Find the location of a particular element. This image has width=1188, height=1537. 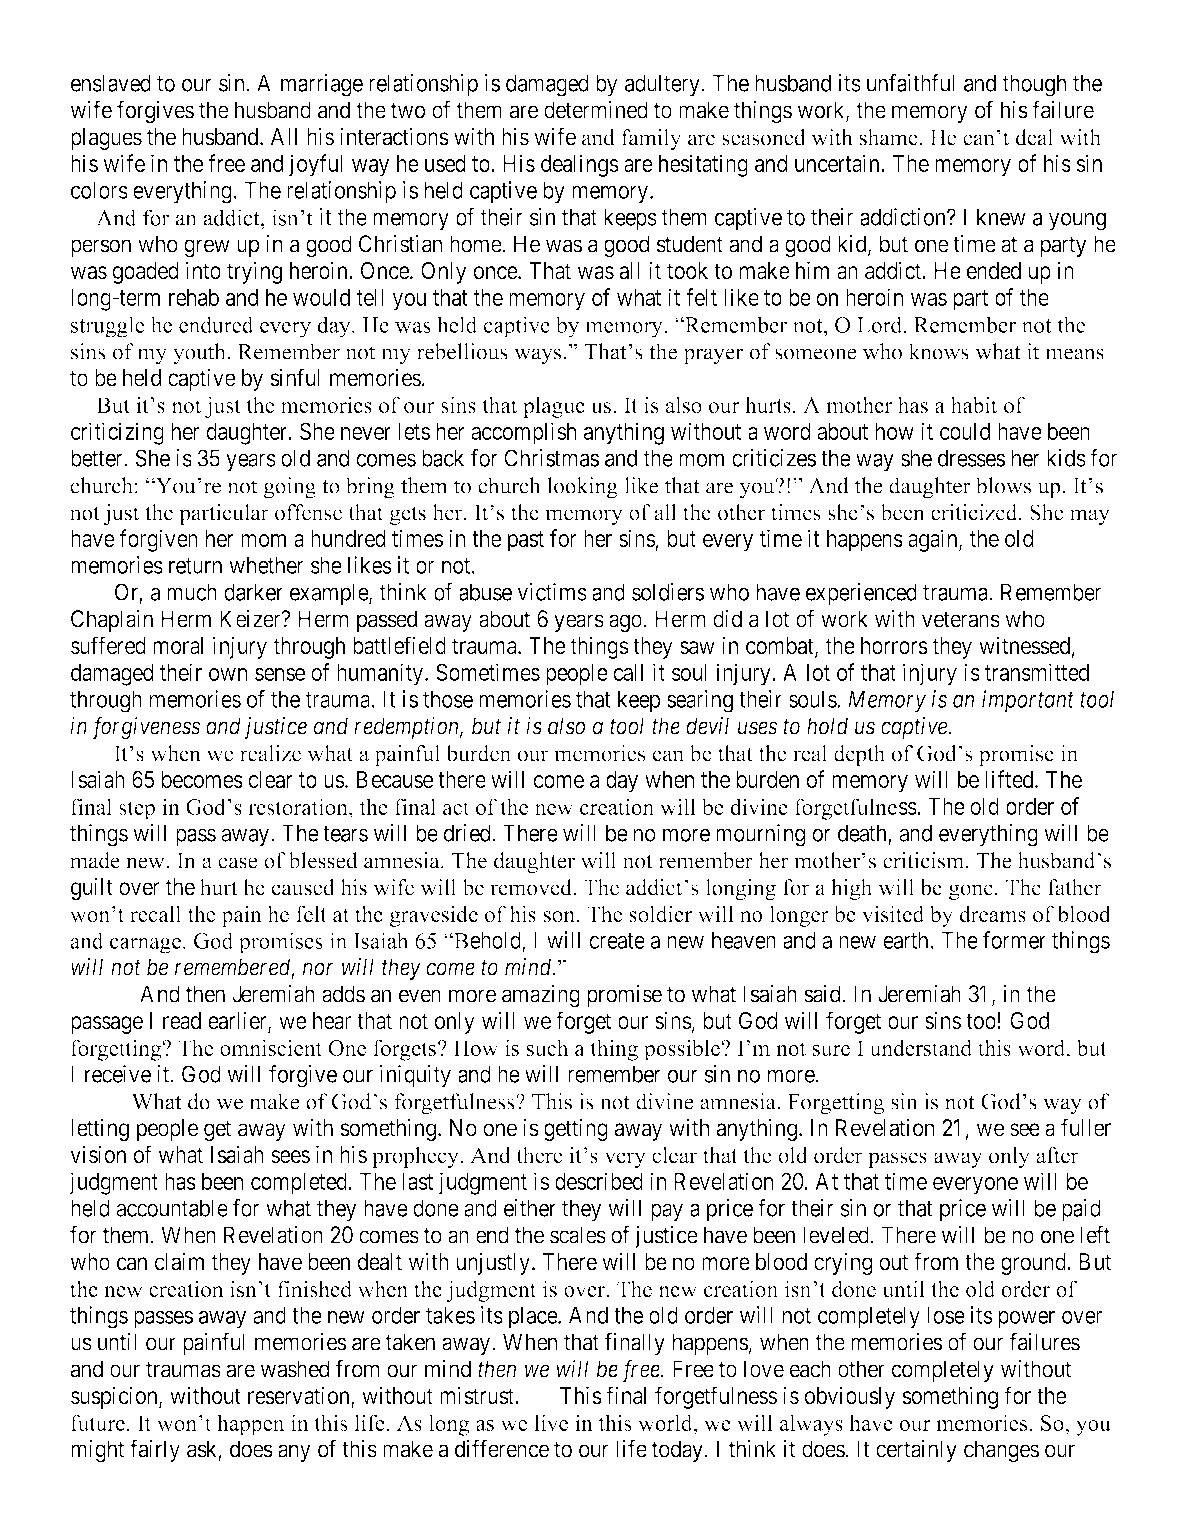

devil is located at coordinates (707, 726).
